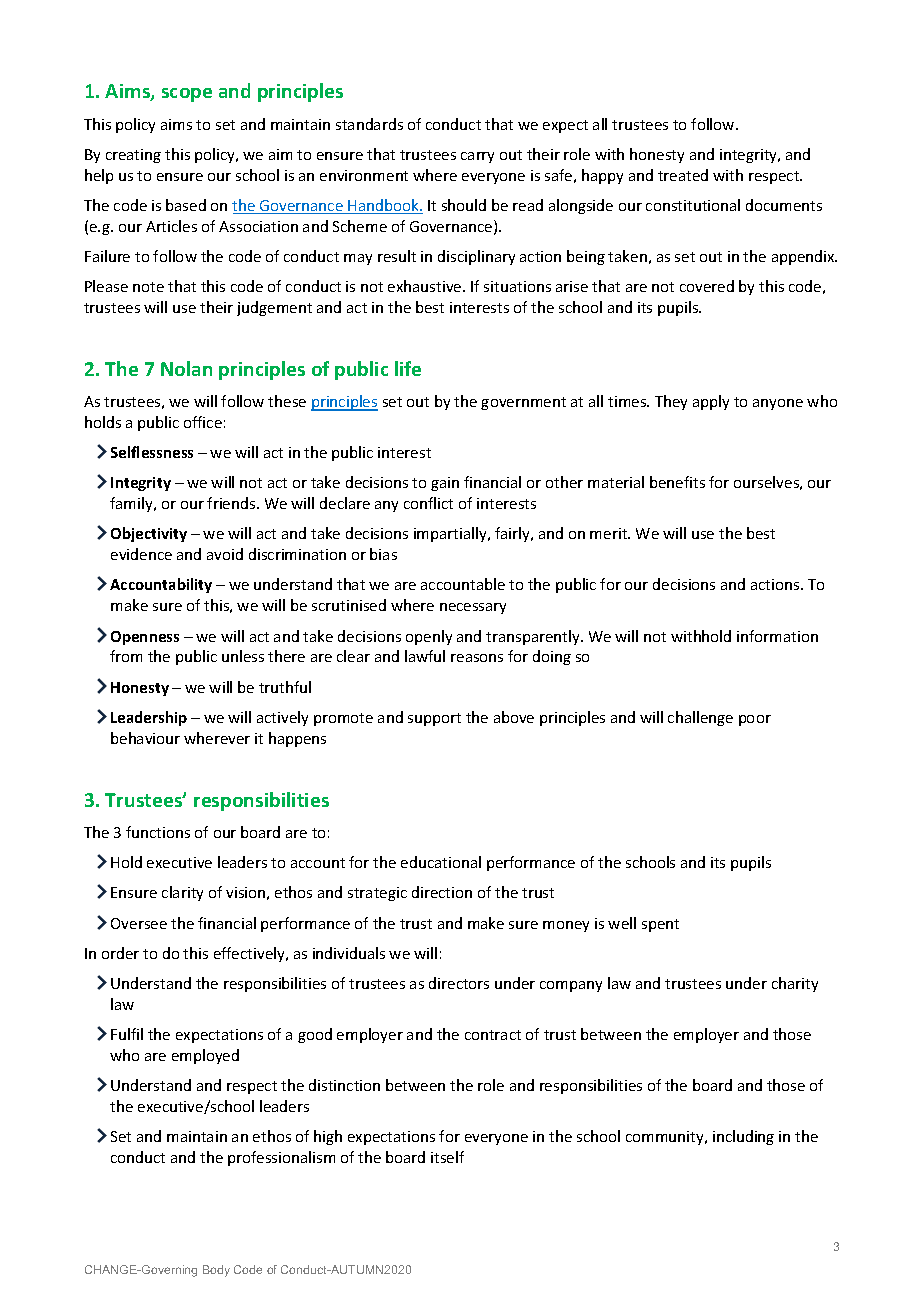 The height and width of the screenshot is (1308, 924). I want to click on Body, so click(216, 1271).
